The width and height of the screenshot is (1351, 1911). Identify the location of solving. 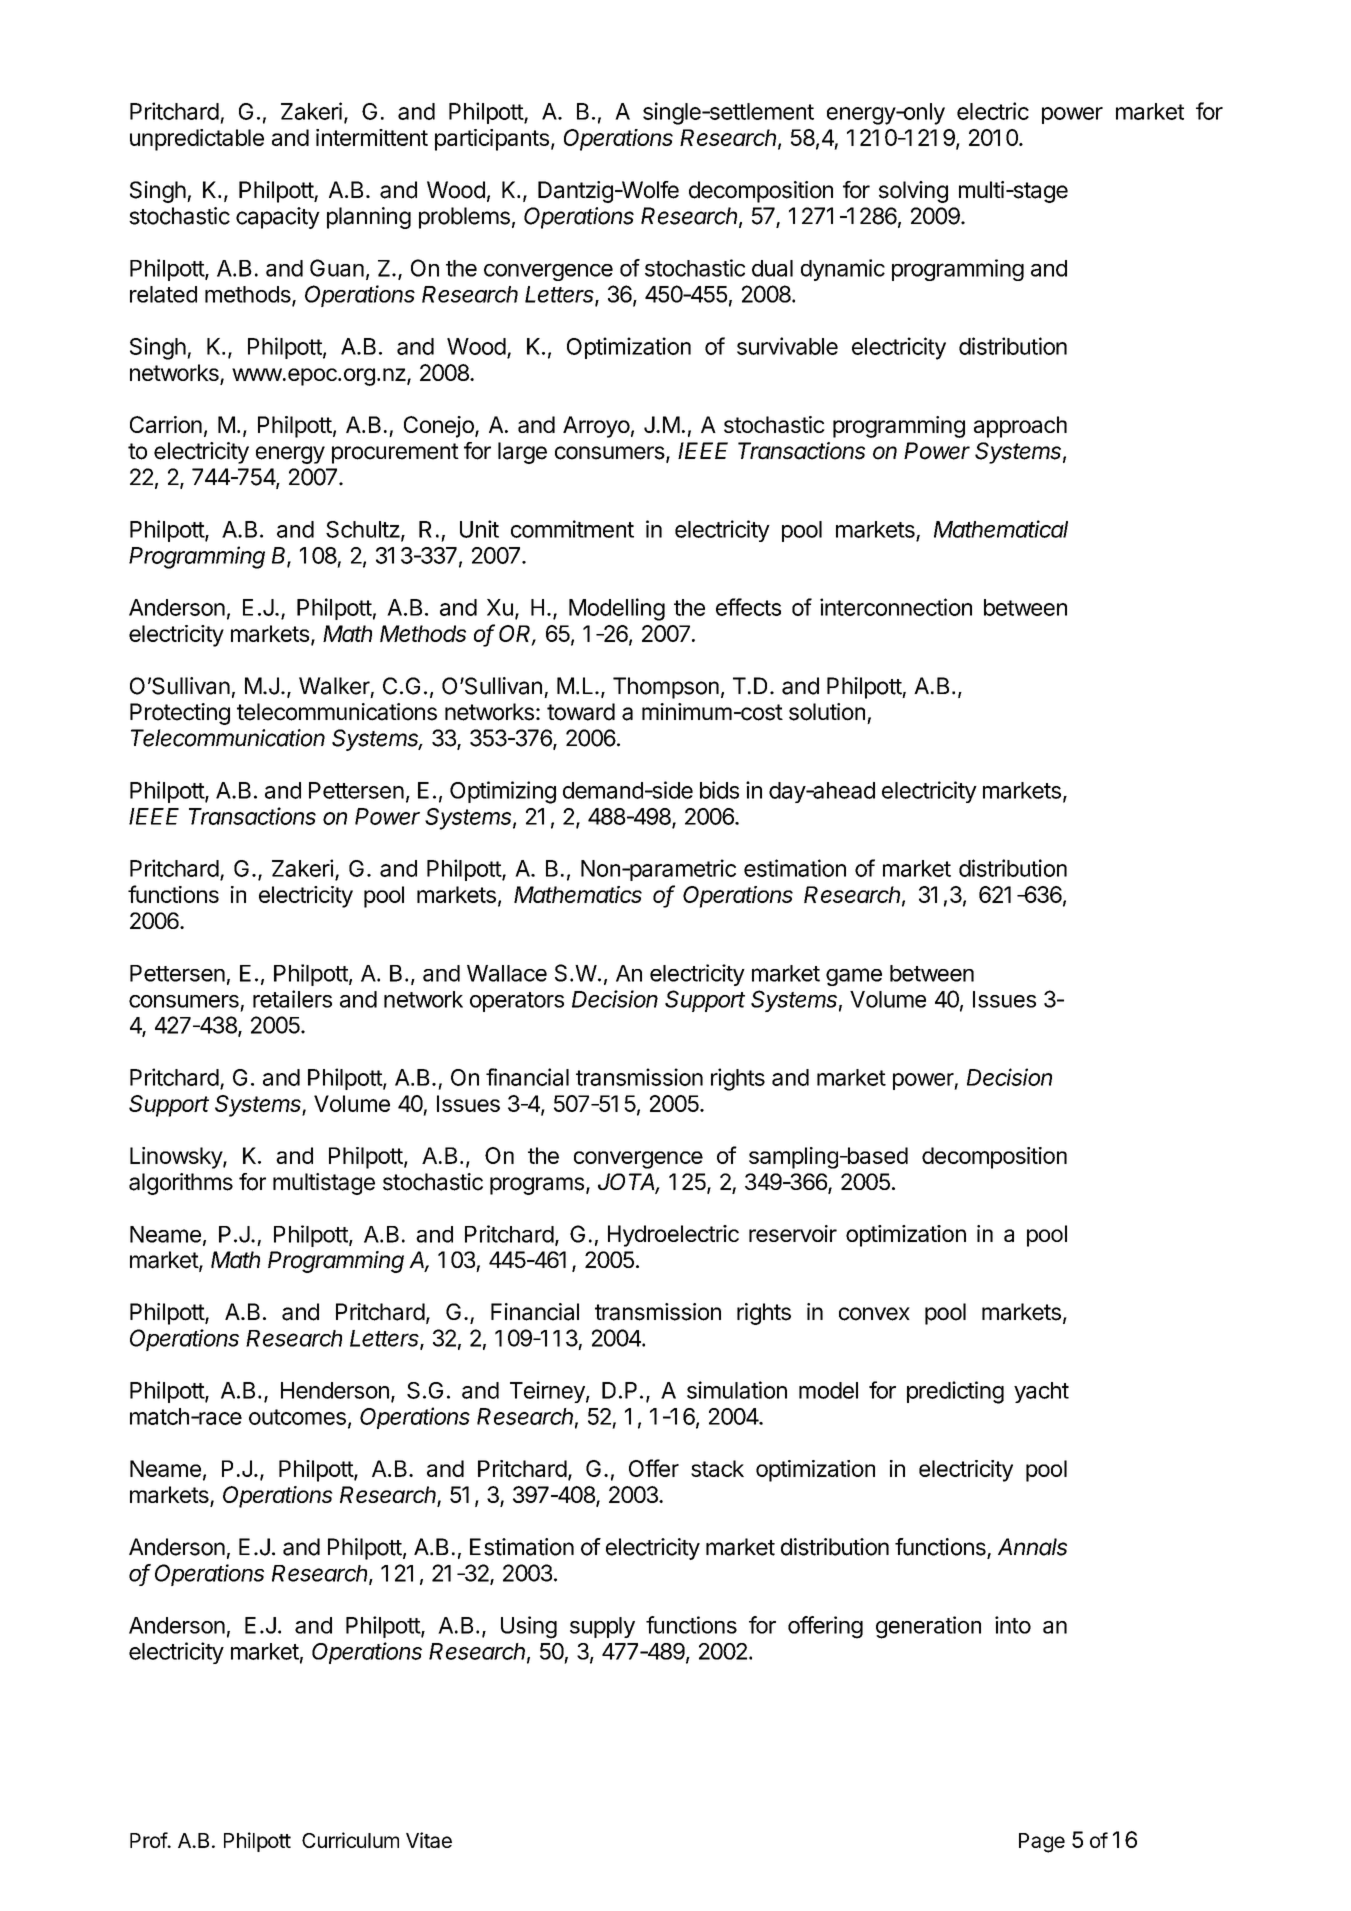
(913, 192).
